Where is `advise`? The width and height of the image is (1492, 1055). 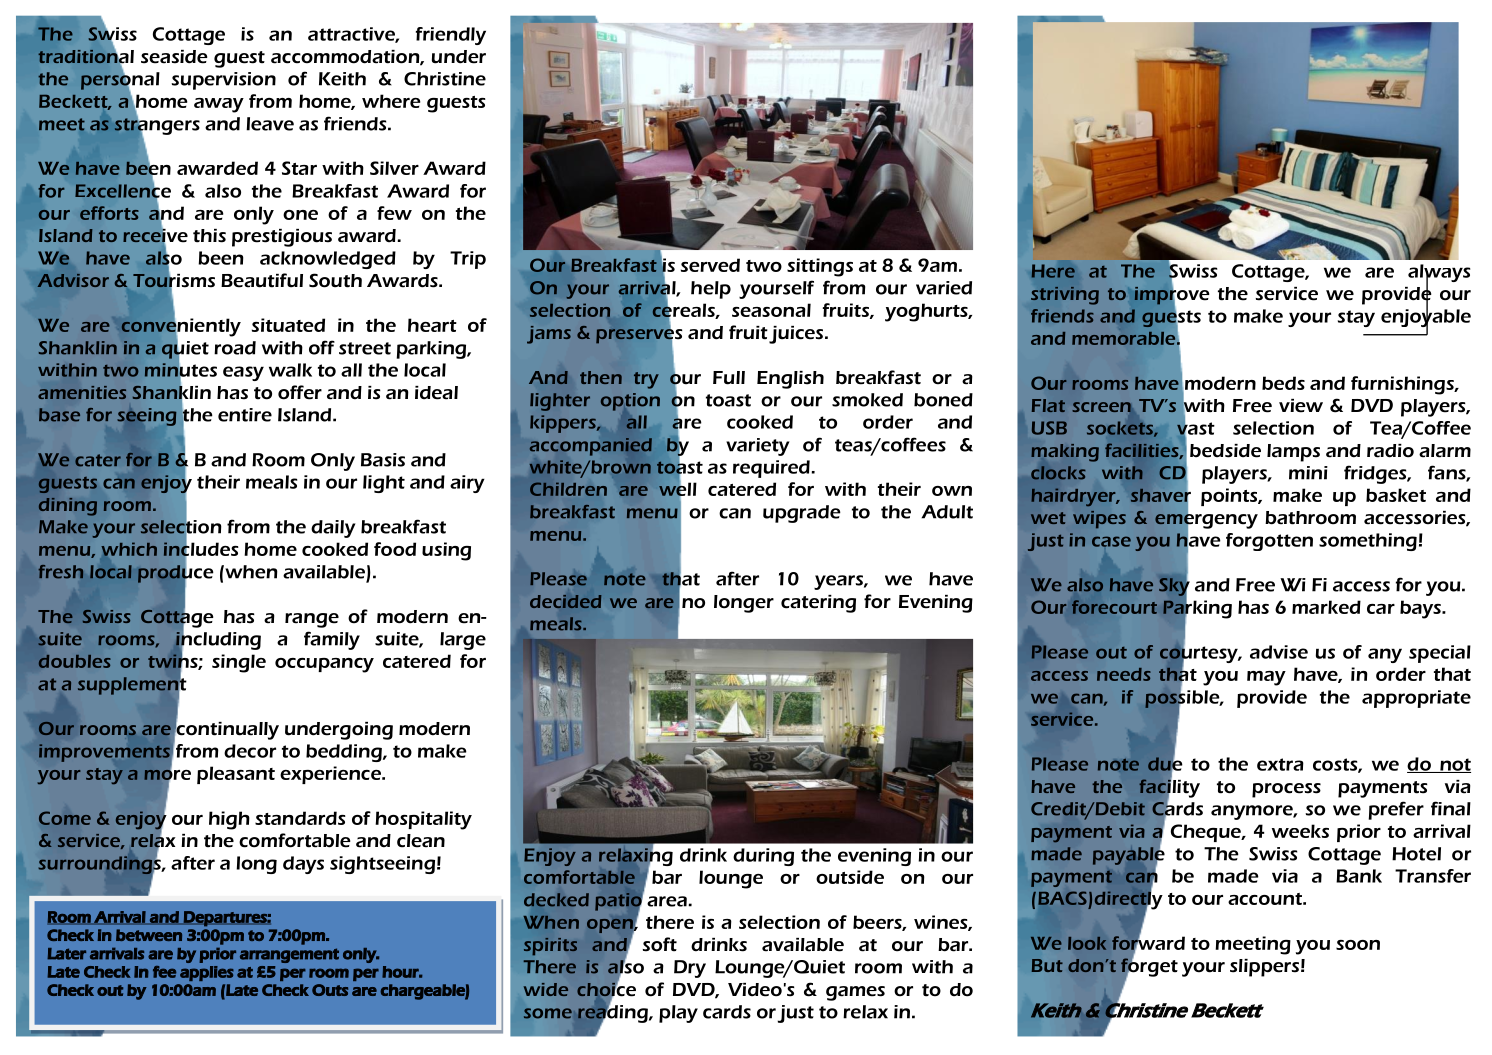
advise is located at coordinates (1279, 652).
